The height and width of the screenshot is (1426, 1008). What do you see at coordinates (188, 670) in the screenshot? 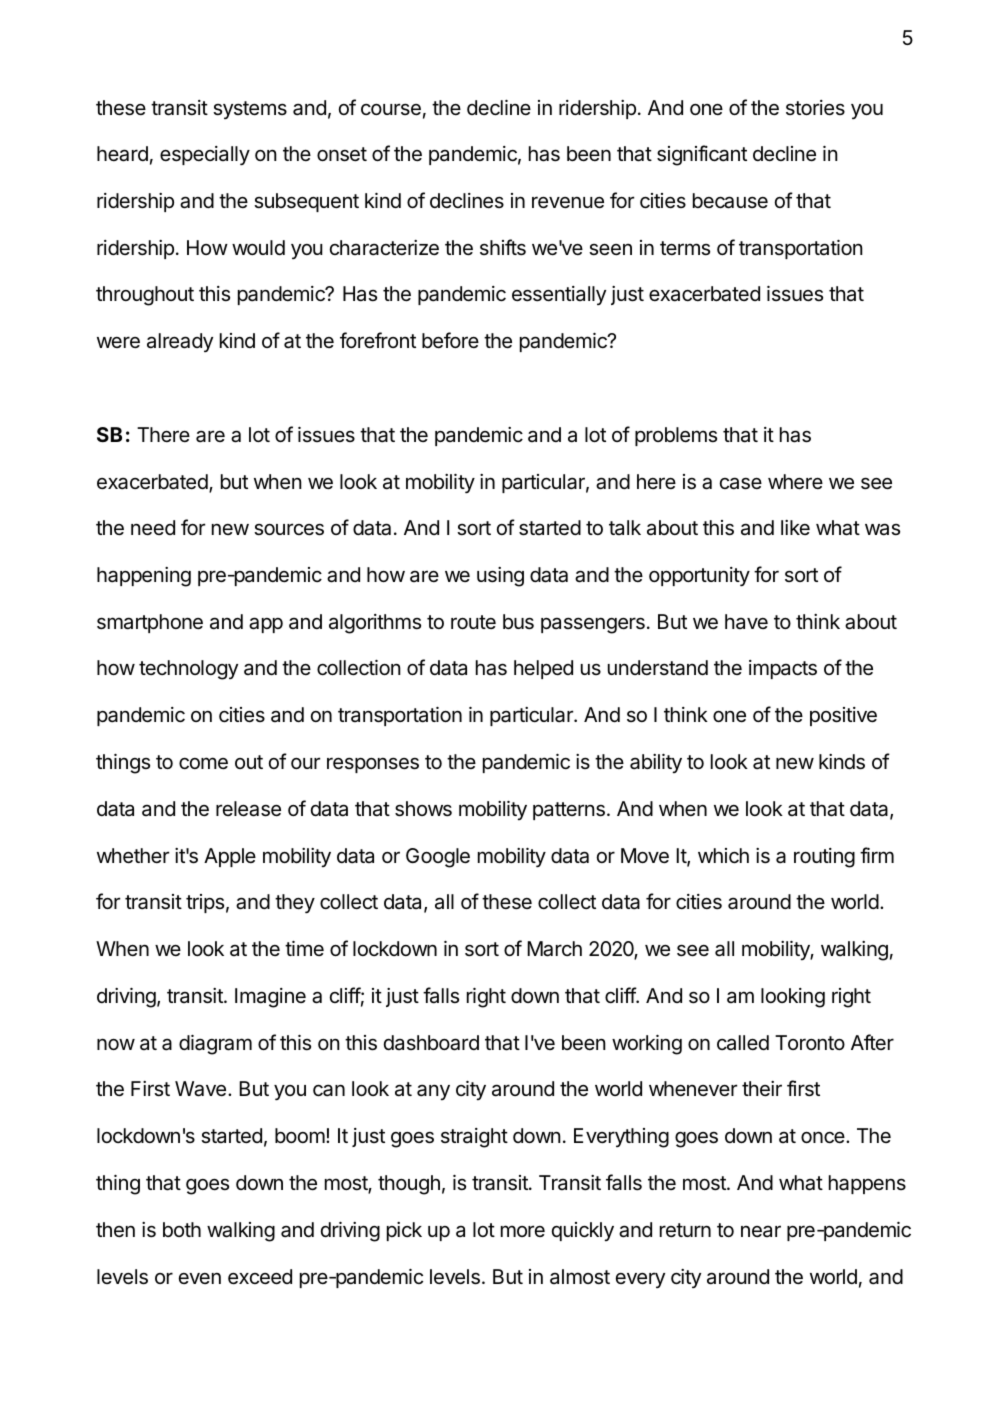
I see `technology` at bounding box center [188, 670].
